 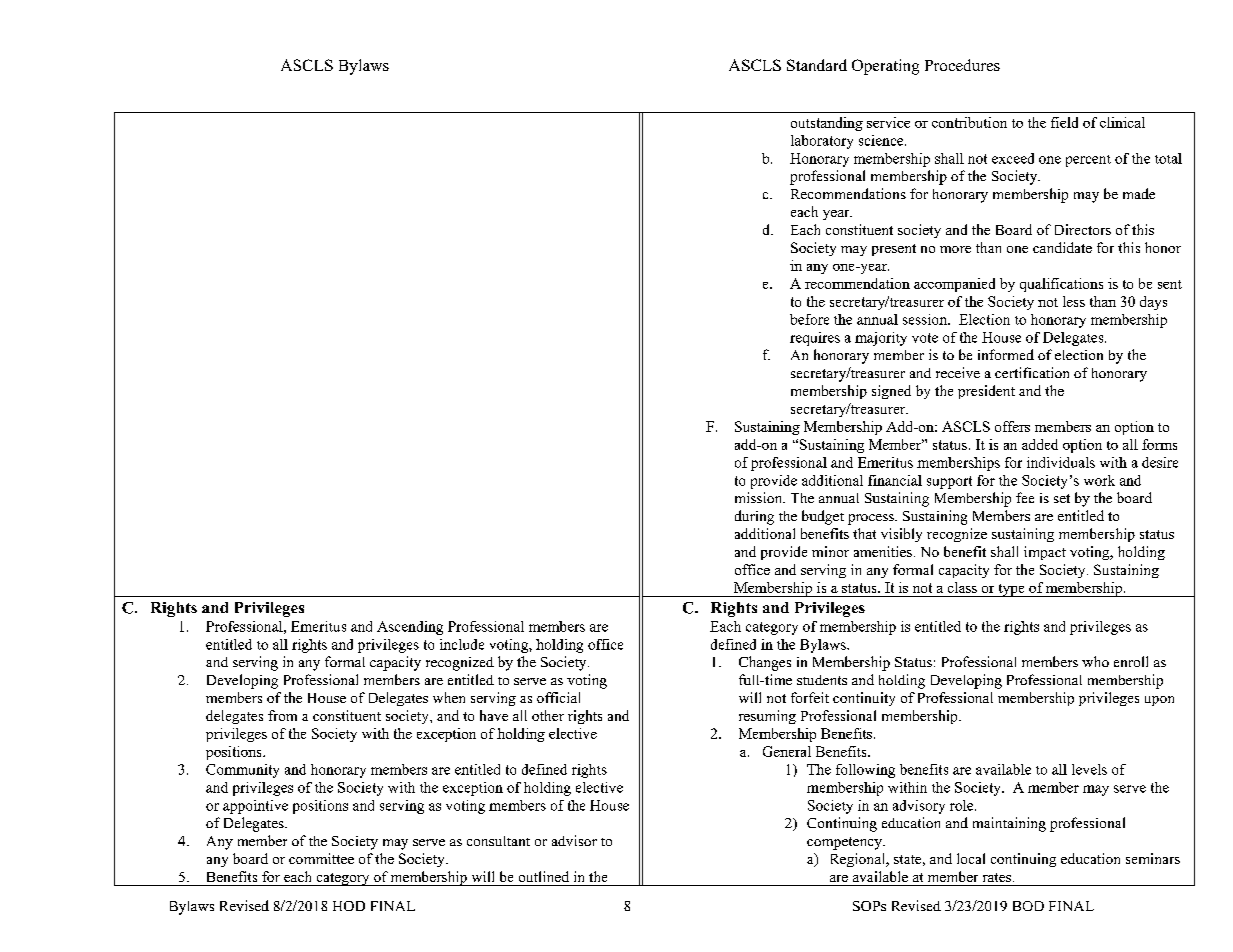 I want to click on impact, so click(x=1045, y=553).
